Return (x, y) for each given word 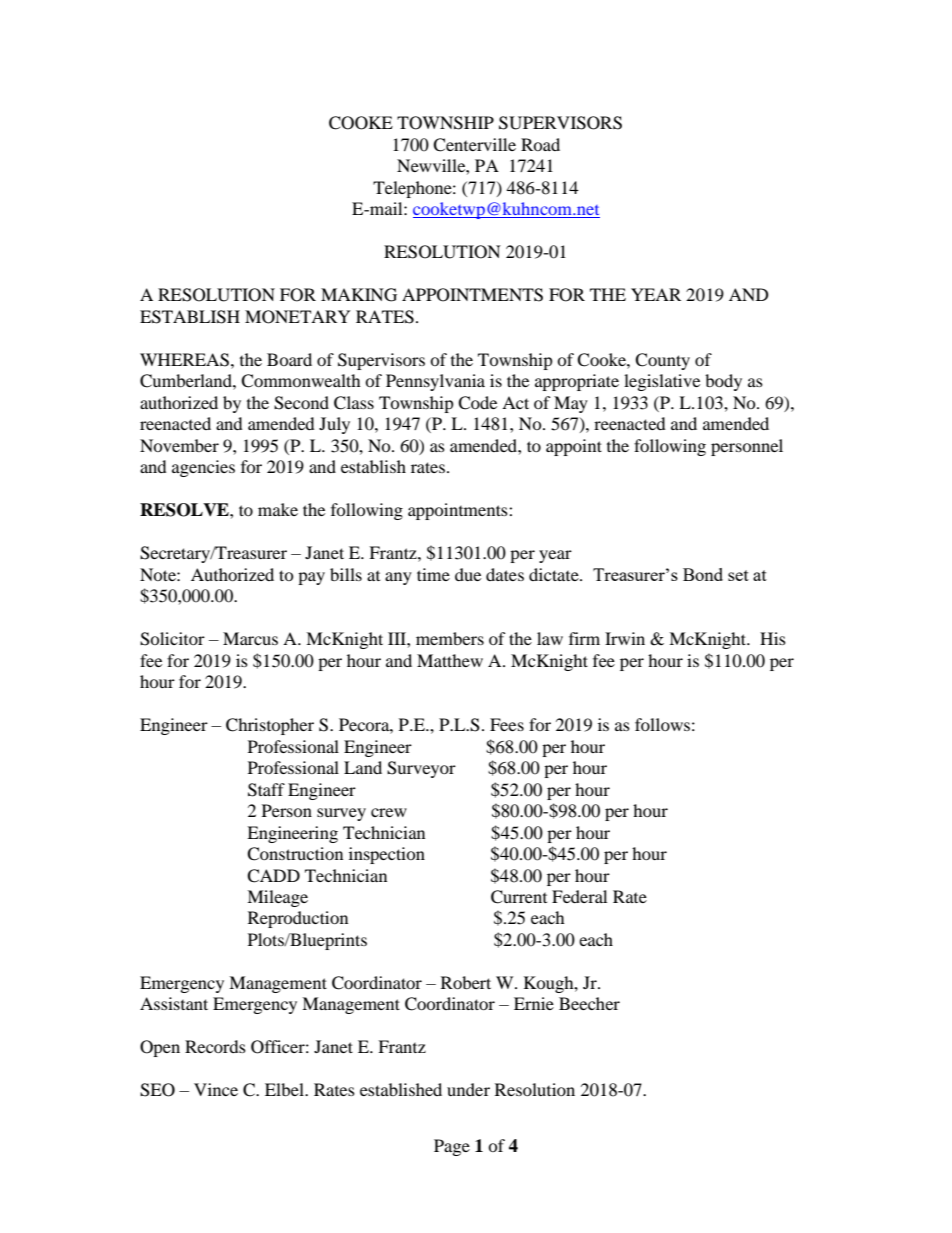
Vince (216, 1089)
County (662, 361)
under (468, 1089)
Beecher (589, 1003)
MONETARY (298, 317)
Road (540, 144)
